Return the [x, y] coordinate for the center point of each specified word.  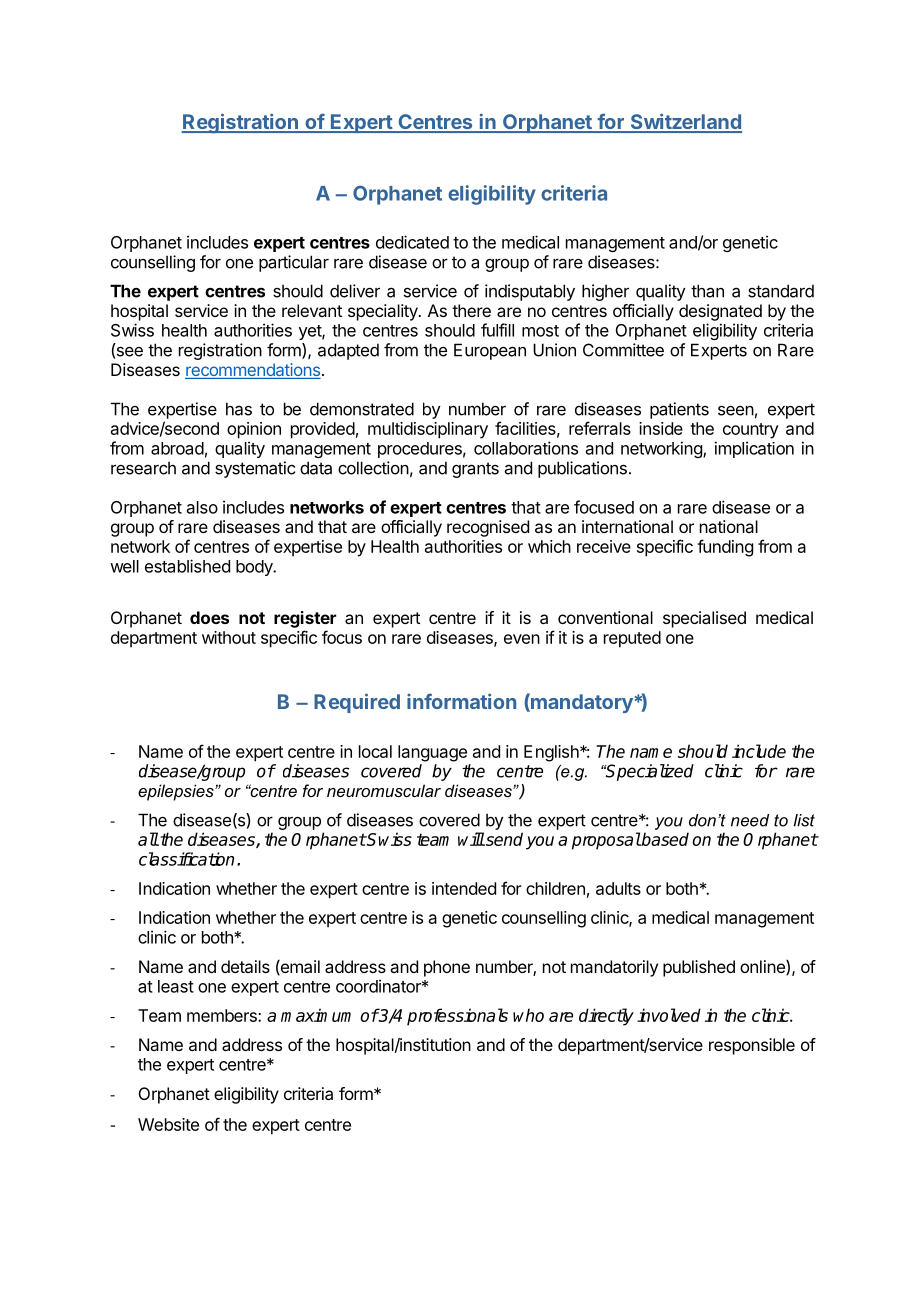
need [750, 820]
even [522, 639]
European [490, 351]
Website [168, 1124]
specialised [704, 619]
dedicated [412, 242]
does [209, 617]
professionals [457, 1017]
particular [294, 263]
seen [736, 410]
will [471, 839]
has [239, 409]
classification [186, 859]
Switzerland [685, 122]
